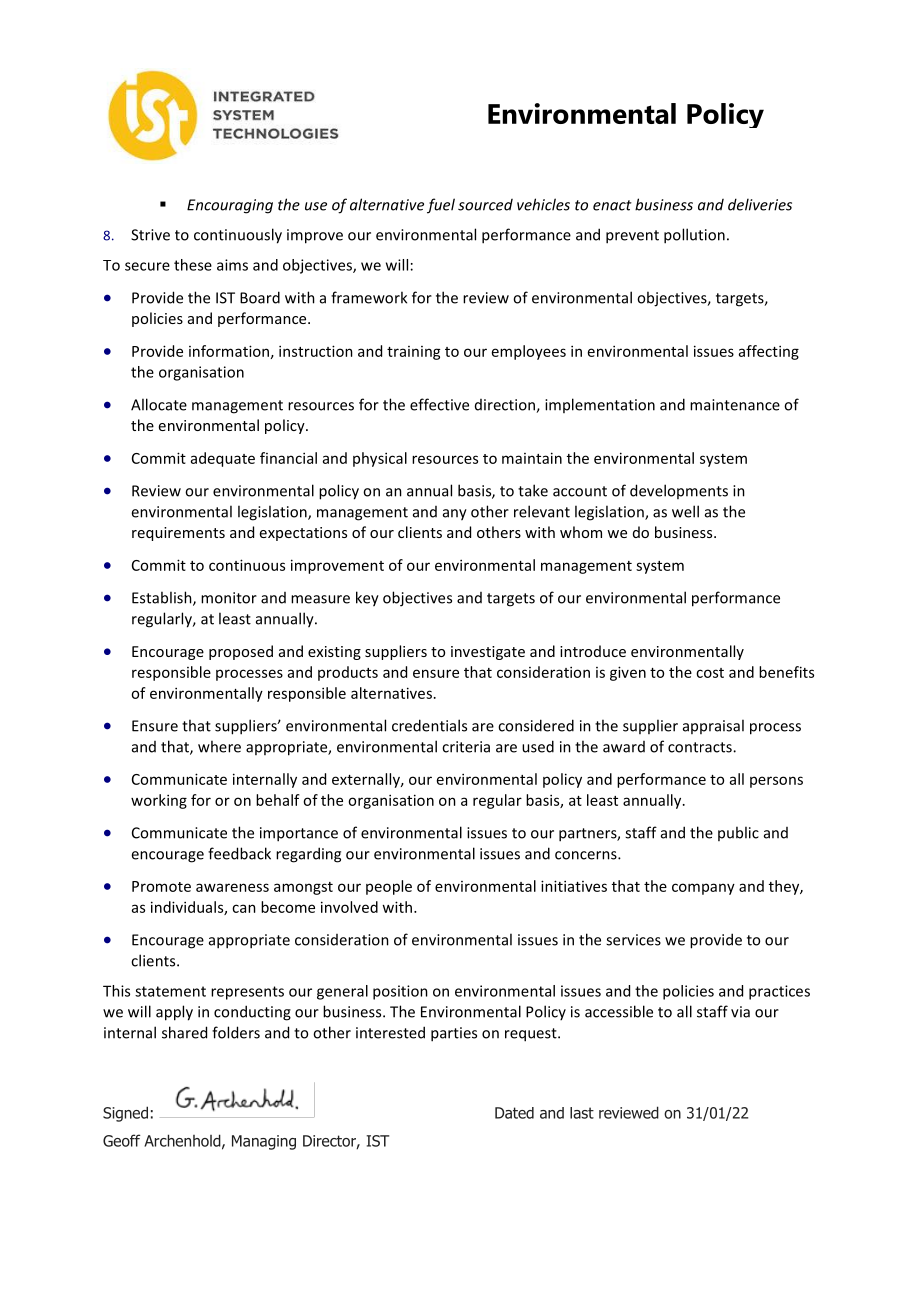 The width and height of the image is (924, 1308). I want to click on well, so click(685, 511).
